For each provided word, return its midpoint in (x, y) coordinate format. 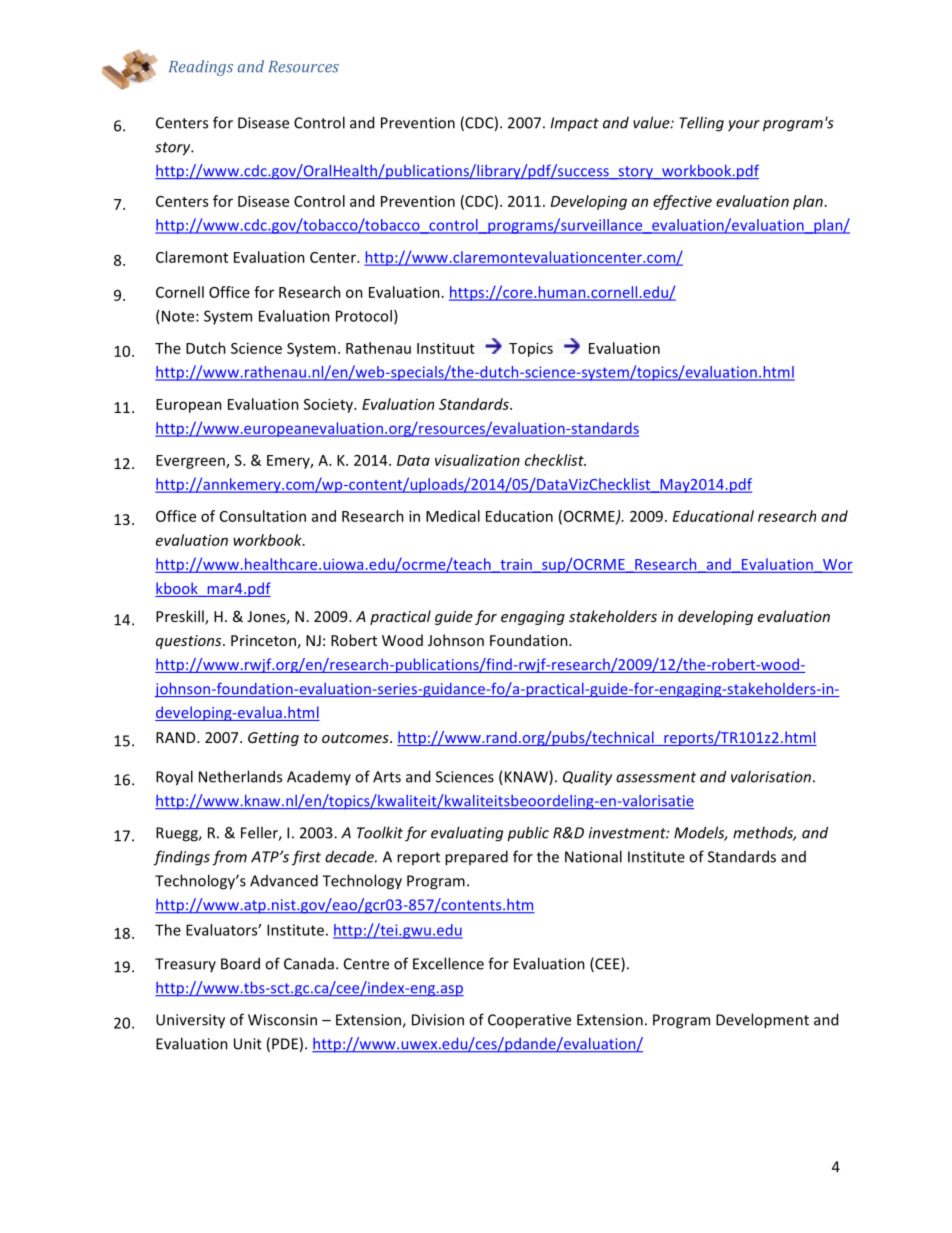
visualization (477, 460)
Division (438, 1020)
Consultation (263, 516)
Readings (201, 68)
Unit (248, 1044)
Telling (701, 124)
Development (762, 1021)
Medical (453, 516)
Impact (575, 124)
